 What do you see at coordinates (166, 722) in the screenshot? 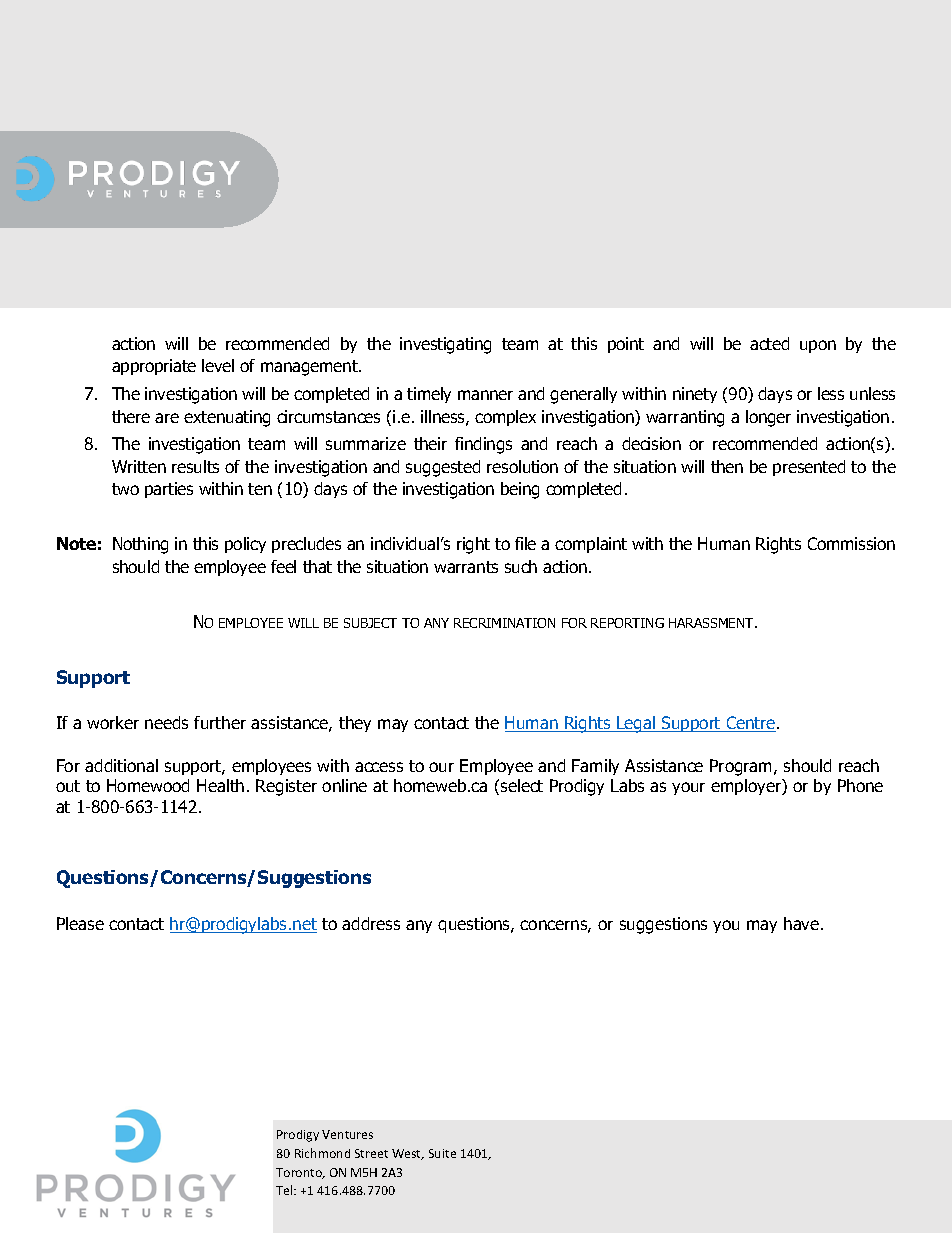
I see `needs` at bounding box center [166, 722].
